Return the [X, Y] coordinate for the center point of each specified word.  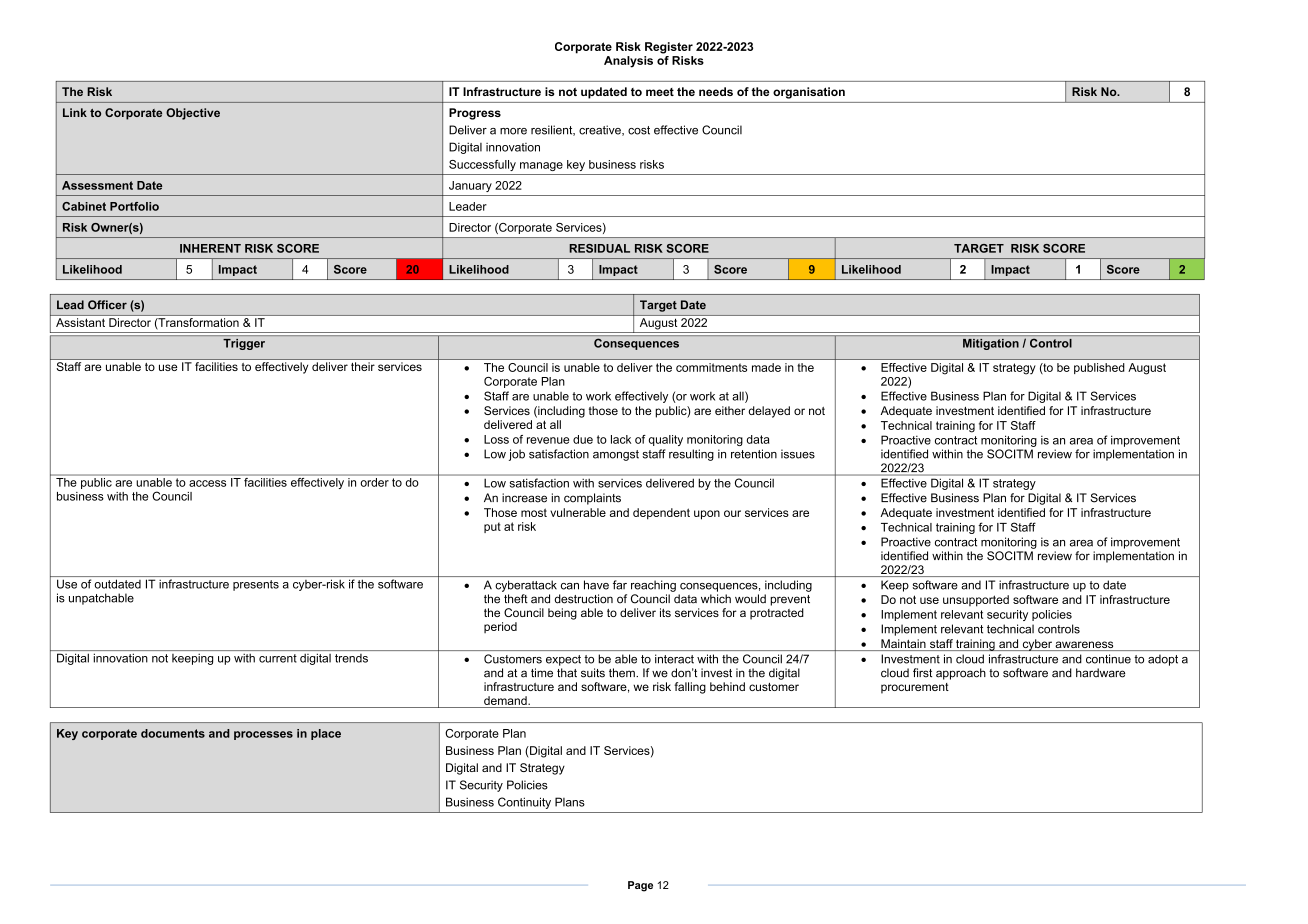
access [207, 483]
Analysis [628, 62]
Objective [193, 114]
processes [263, 735]
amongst [616, 455]
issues [798, 454]
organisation [809, 93]
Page [640, 886]
